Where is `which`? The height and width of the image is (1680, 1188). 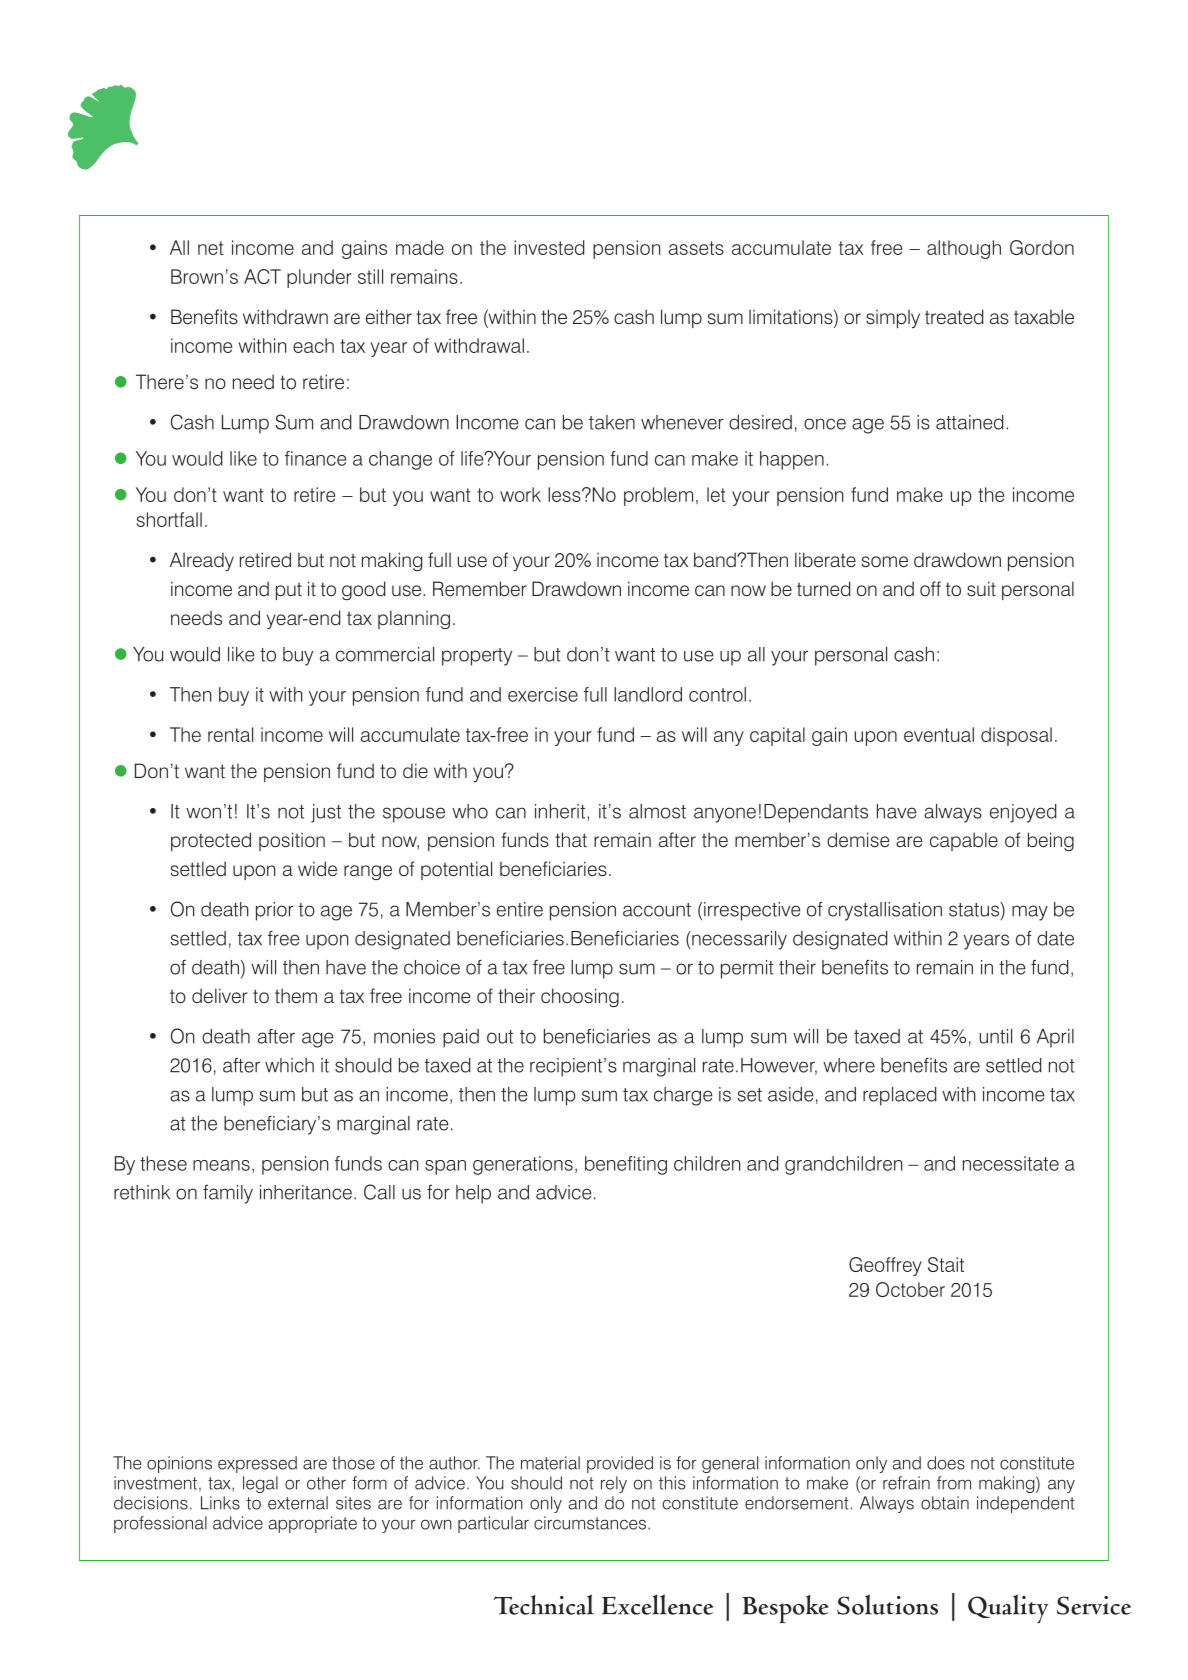
which is located at coordinates (289, 1065).
